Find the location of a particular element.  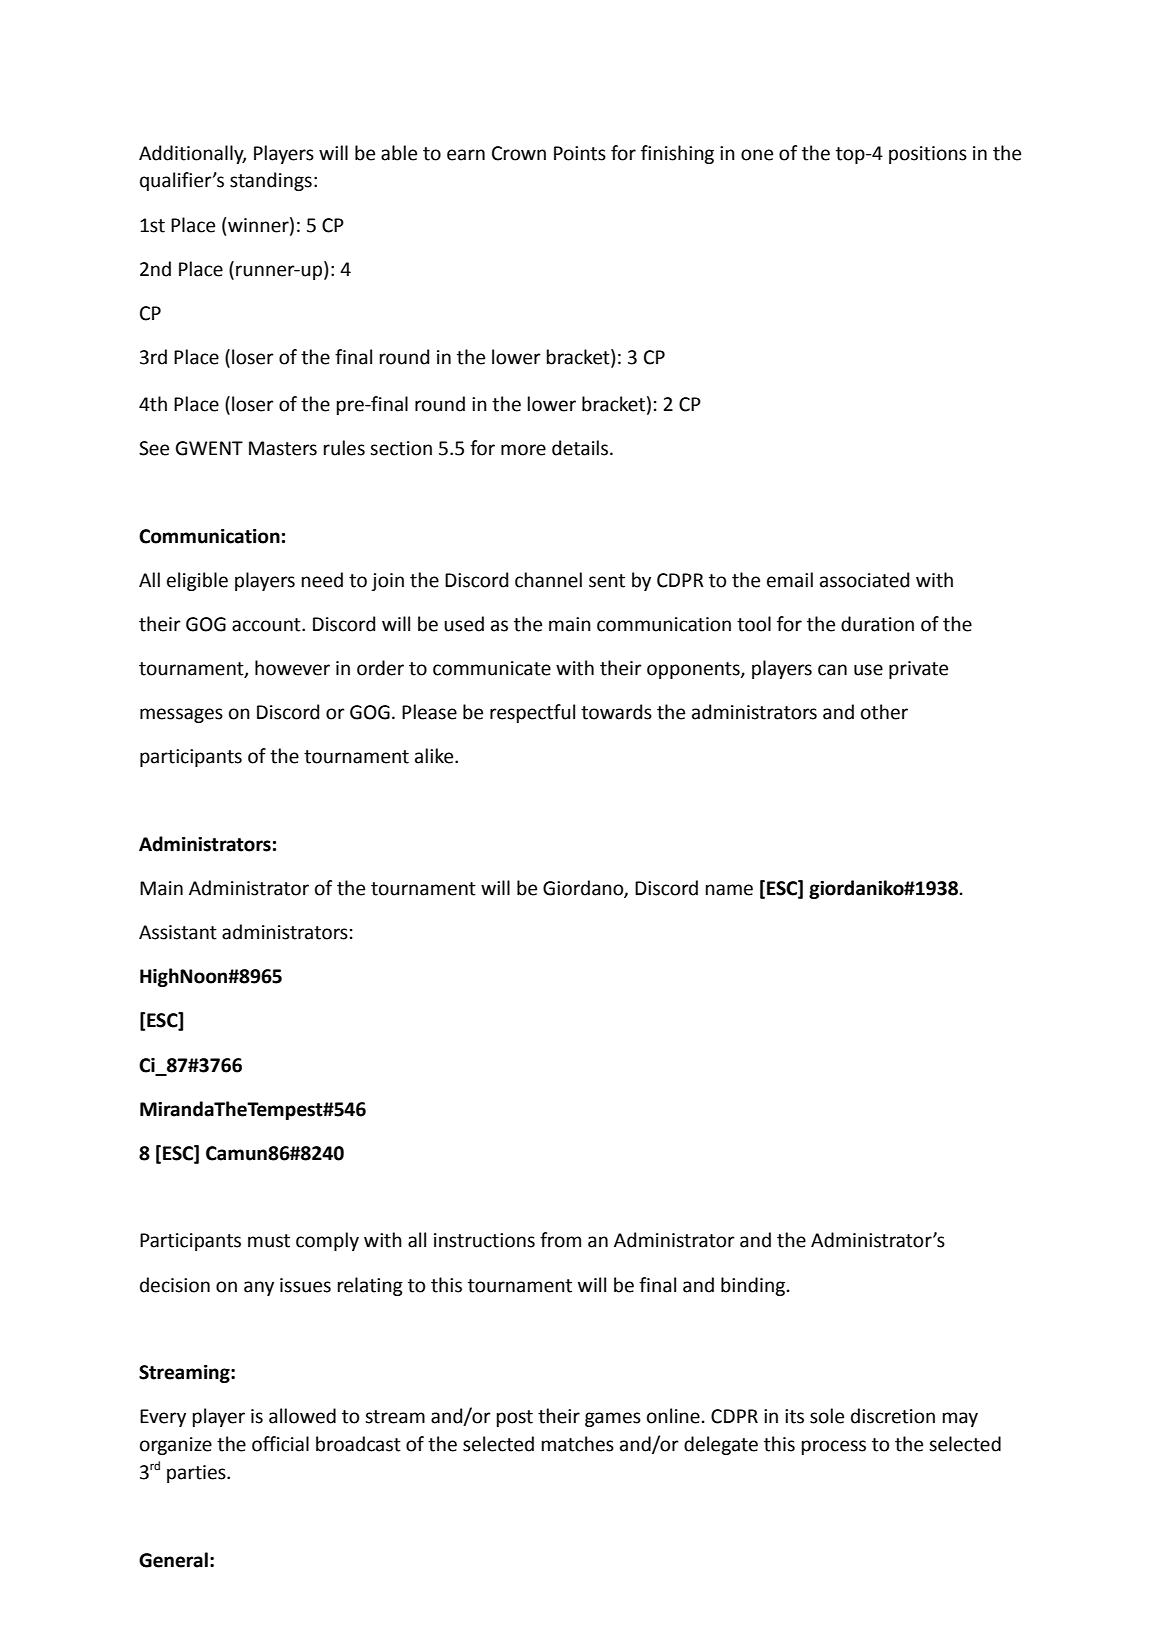

positions is located at coordinates (928, 155).
